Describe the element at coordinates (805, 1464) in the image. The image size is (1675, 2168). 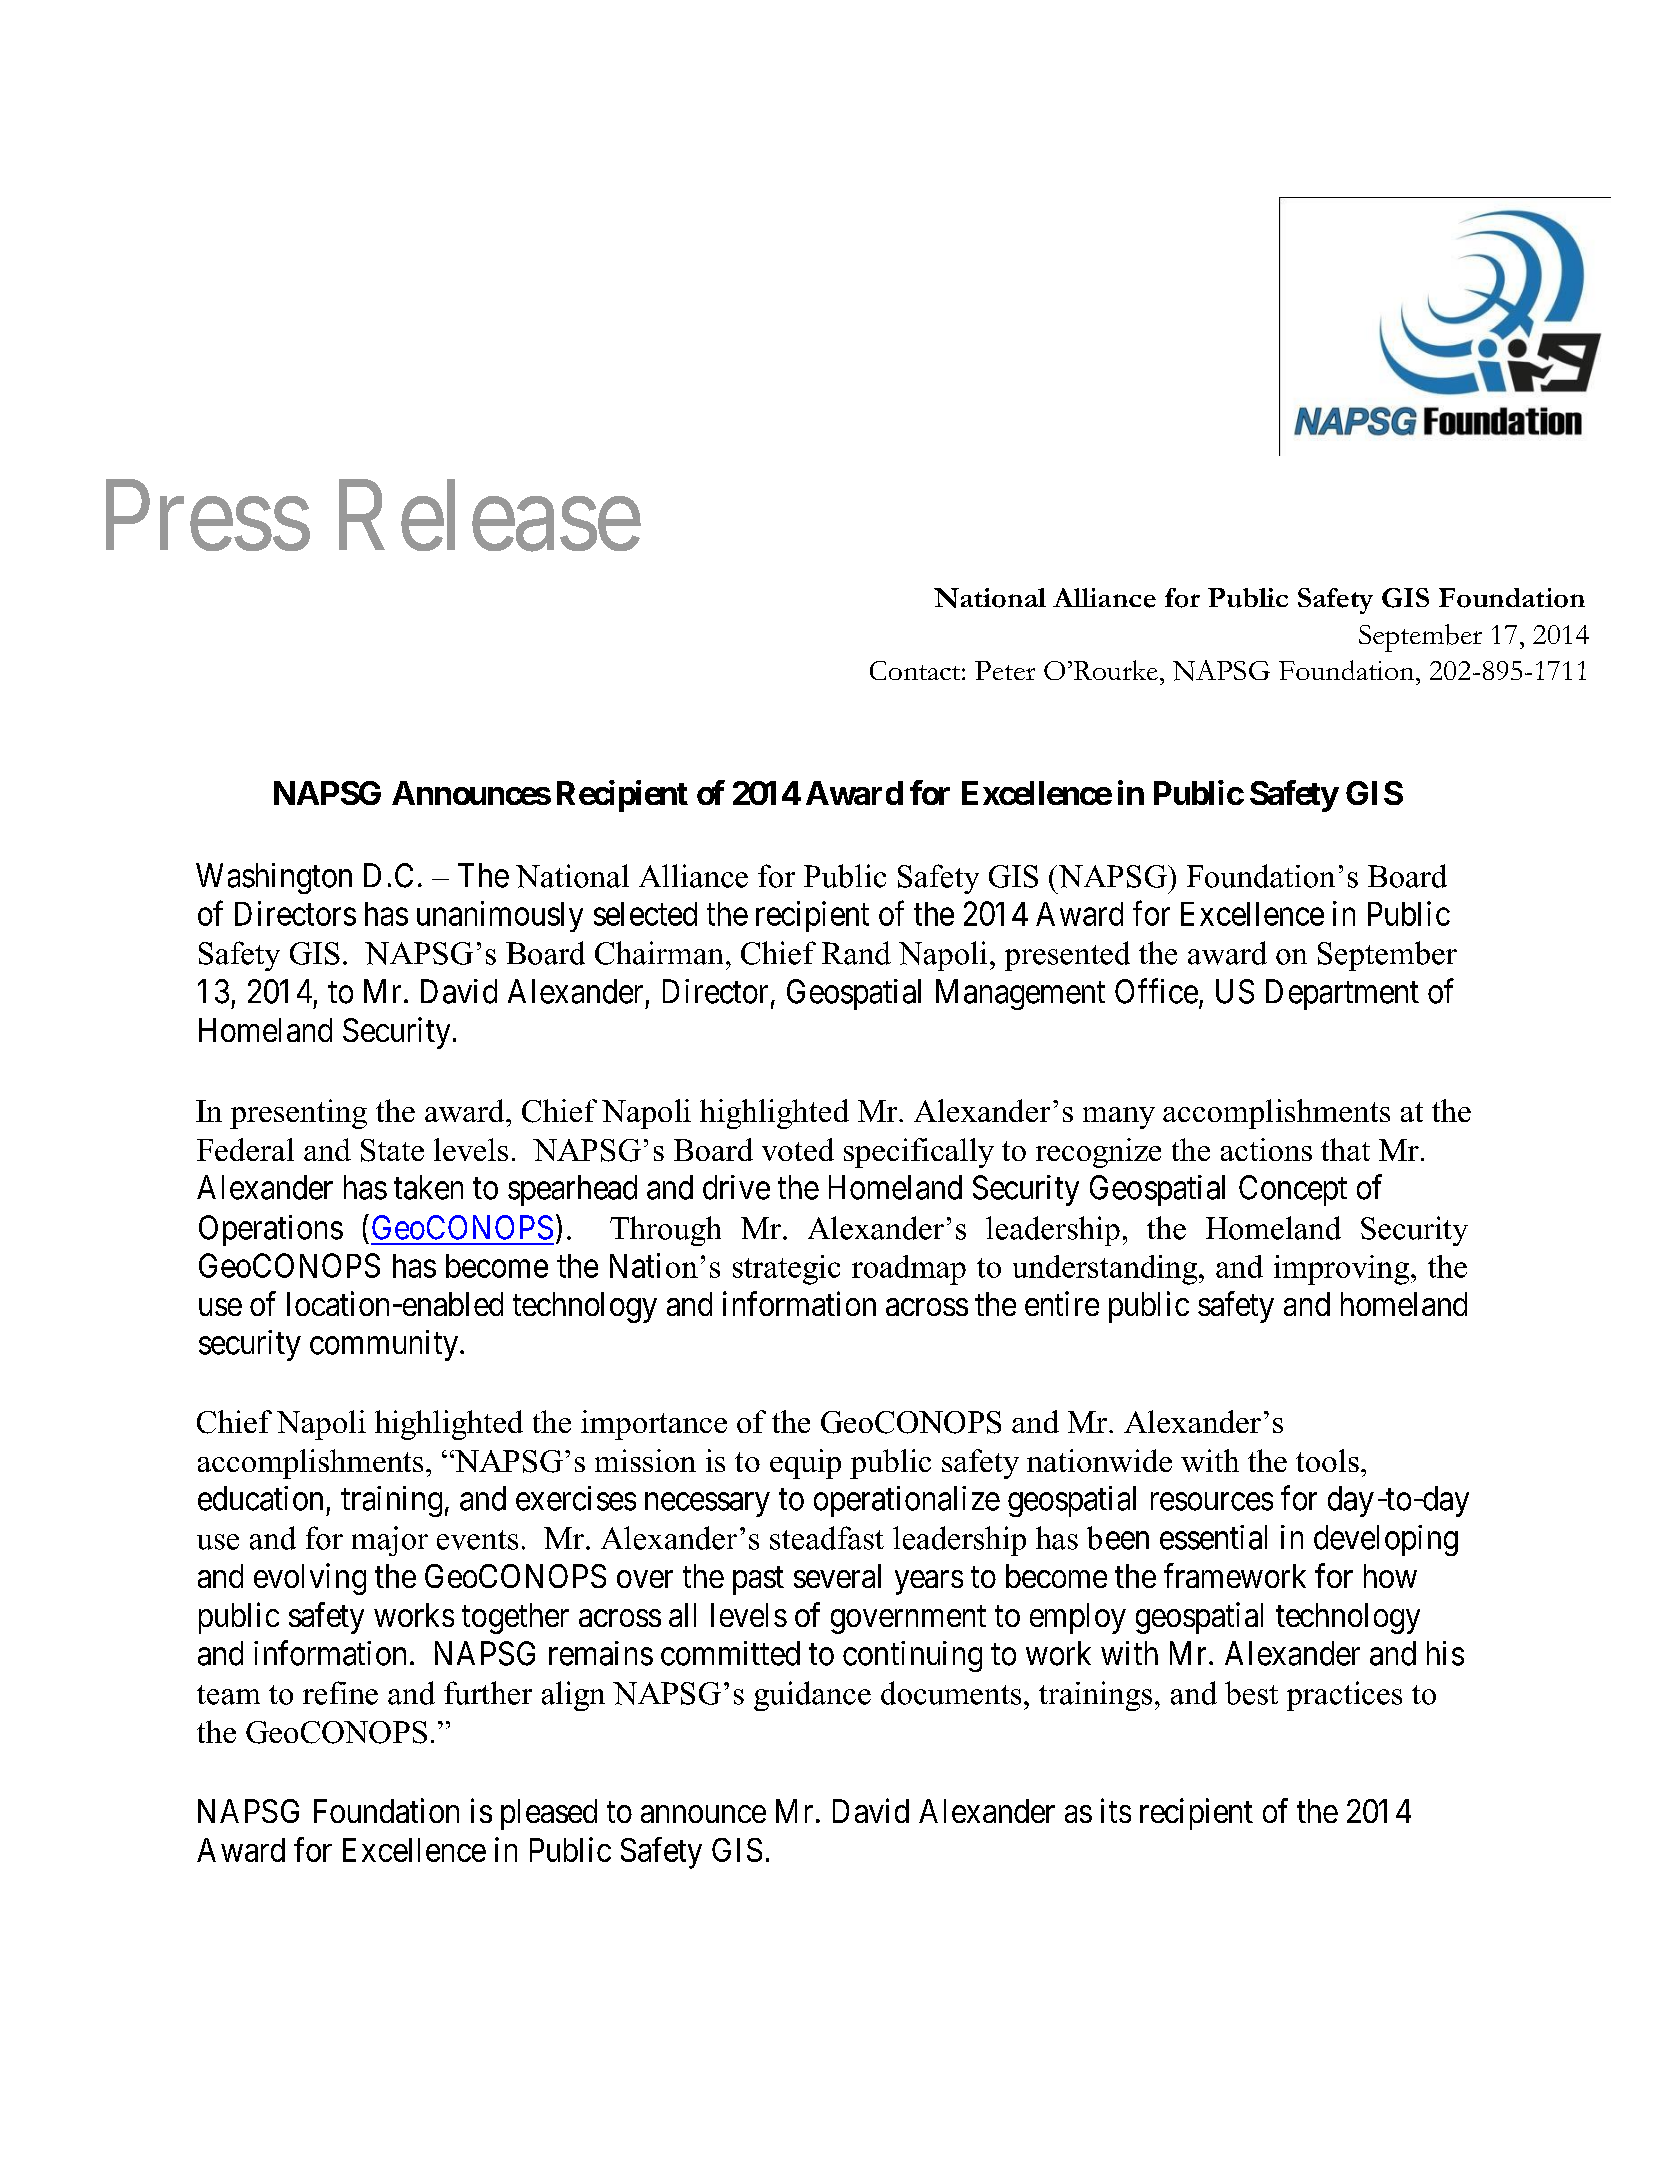
I see `equip` at that location.
